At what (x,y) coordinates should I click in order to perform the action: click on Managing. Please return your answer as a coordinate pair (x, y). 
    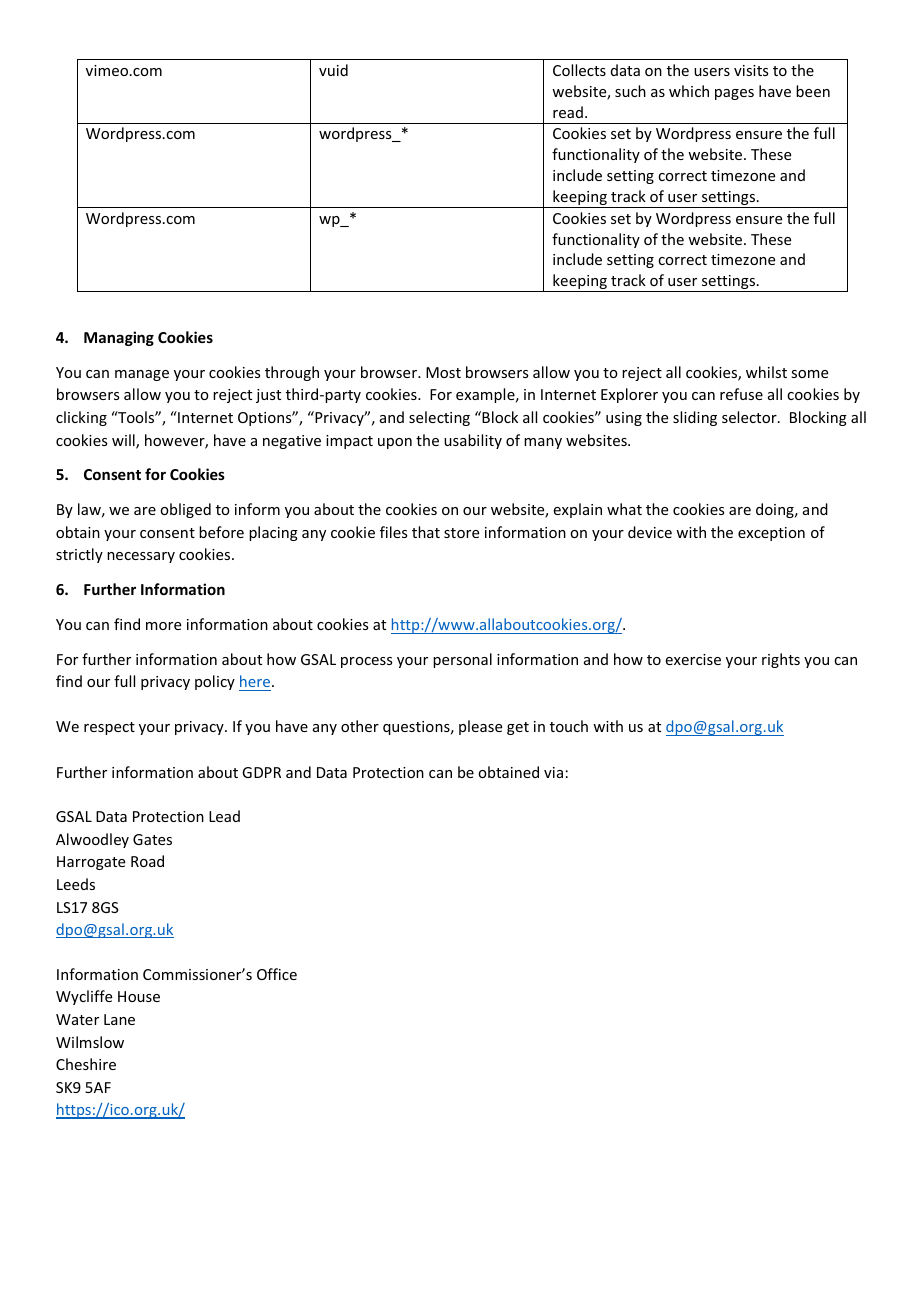
    Looking at the image, I should click on (119, 338).
